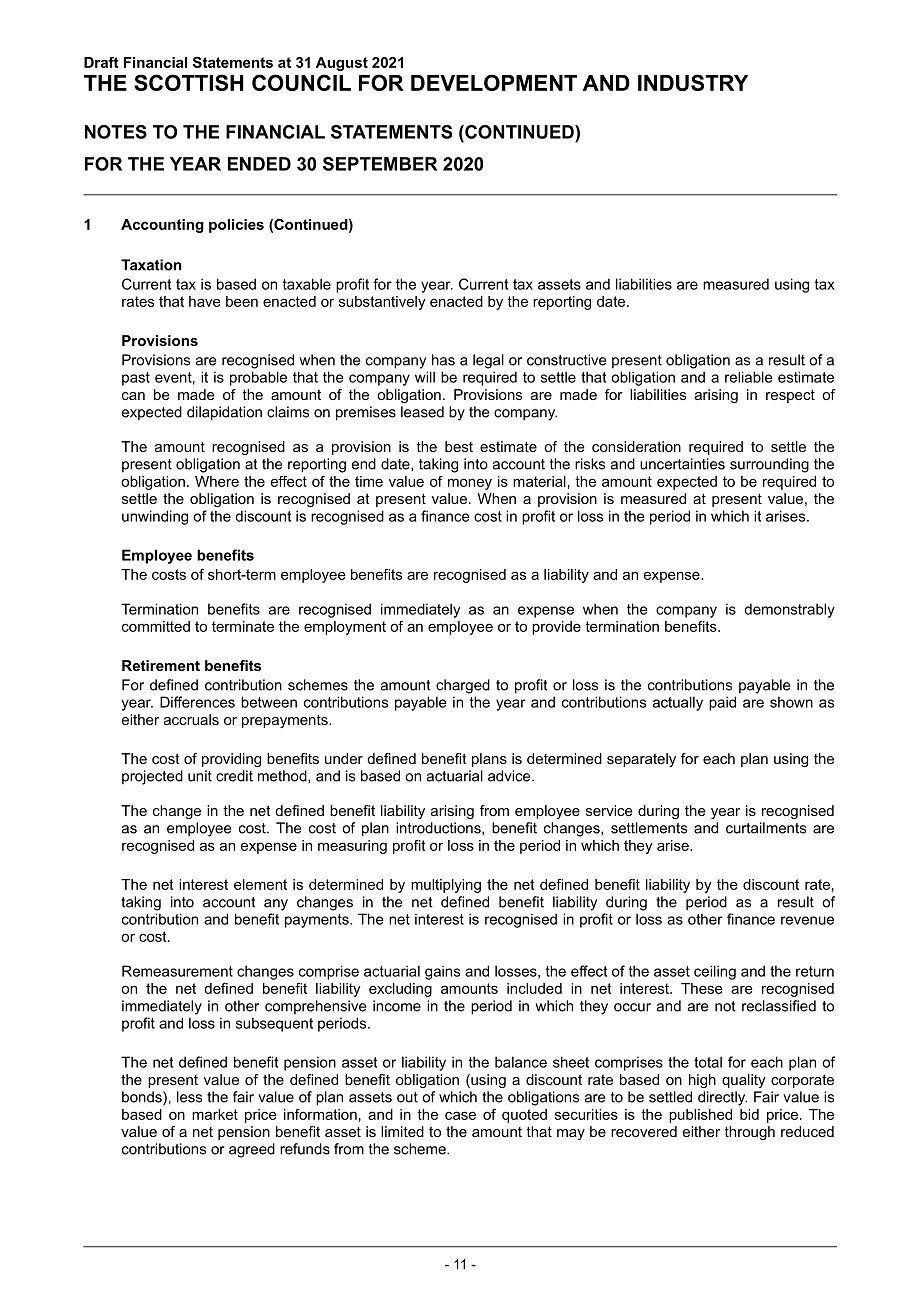 The width and height of the screenshot is (924, 1303). Describe the element at coordinates (217, 481) in the screenshot. I see `Where` at that location.
